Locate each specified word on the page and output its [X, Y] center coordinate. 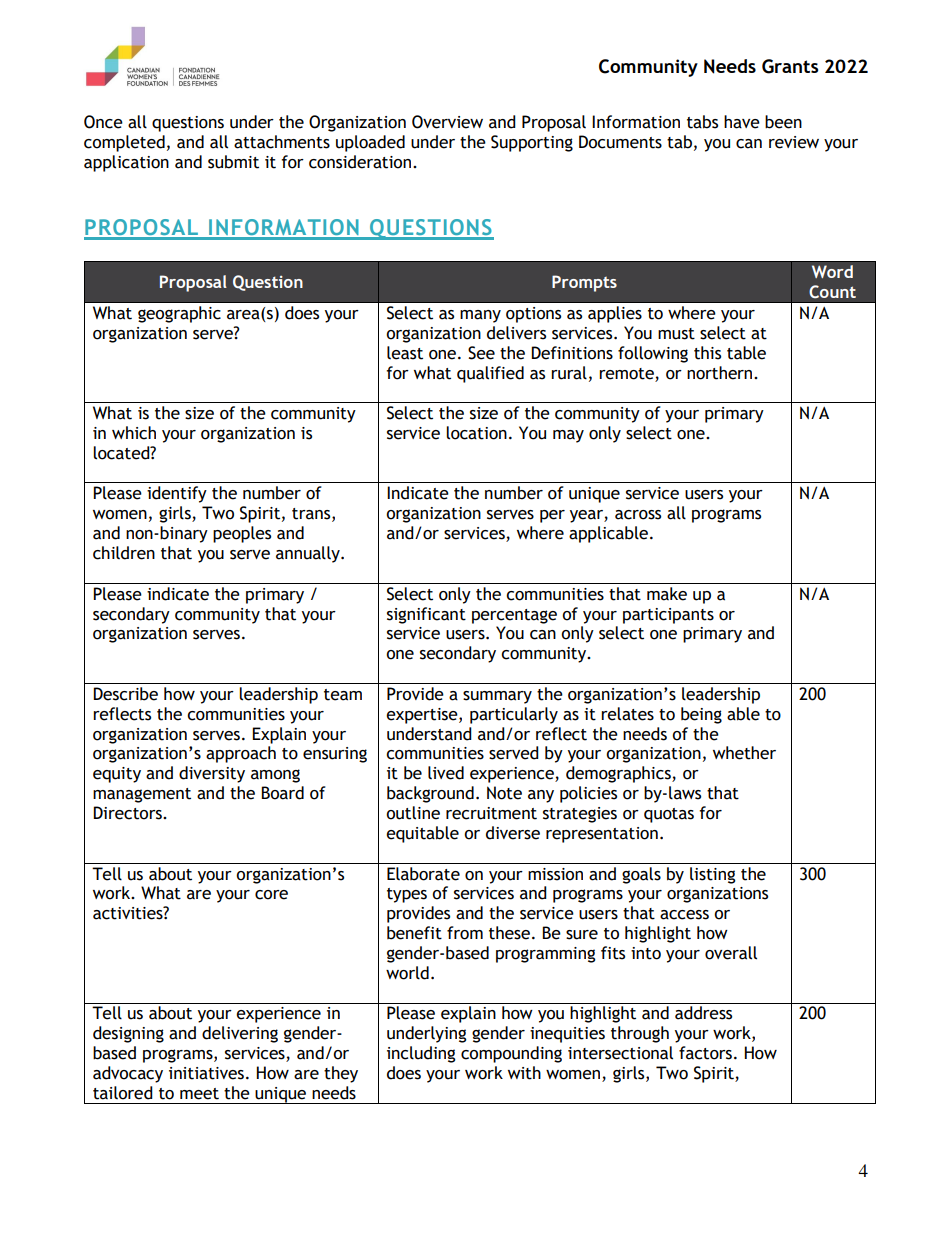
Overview [447, 122]
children [124, 553]
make [667, 594]
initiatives [206, 1073]
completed [124, 143]
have [742, 122]
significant [426, 615]
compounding [511, 1054]
